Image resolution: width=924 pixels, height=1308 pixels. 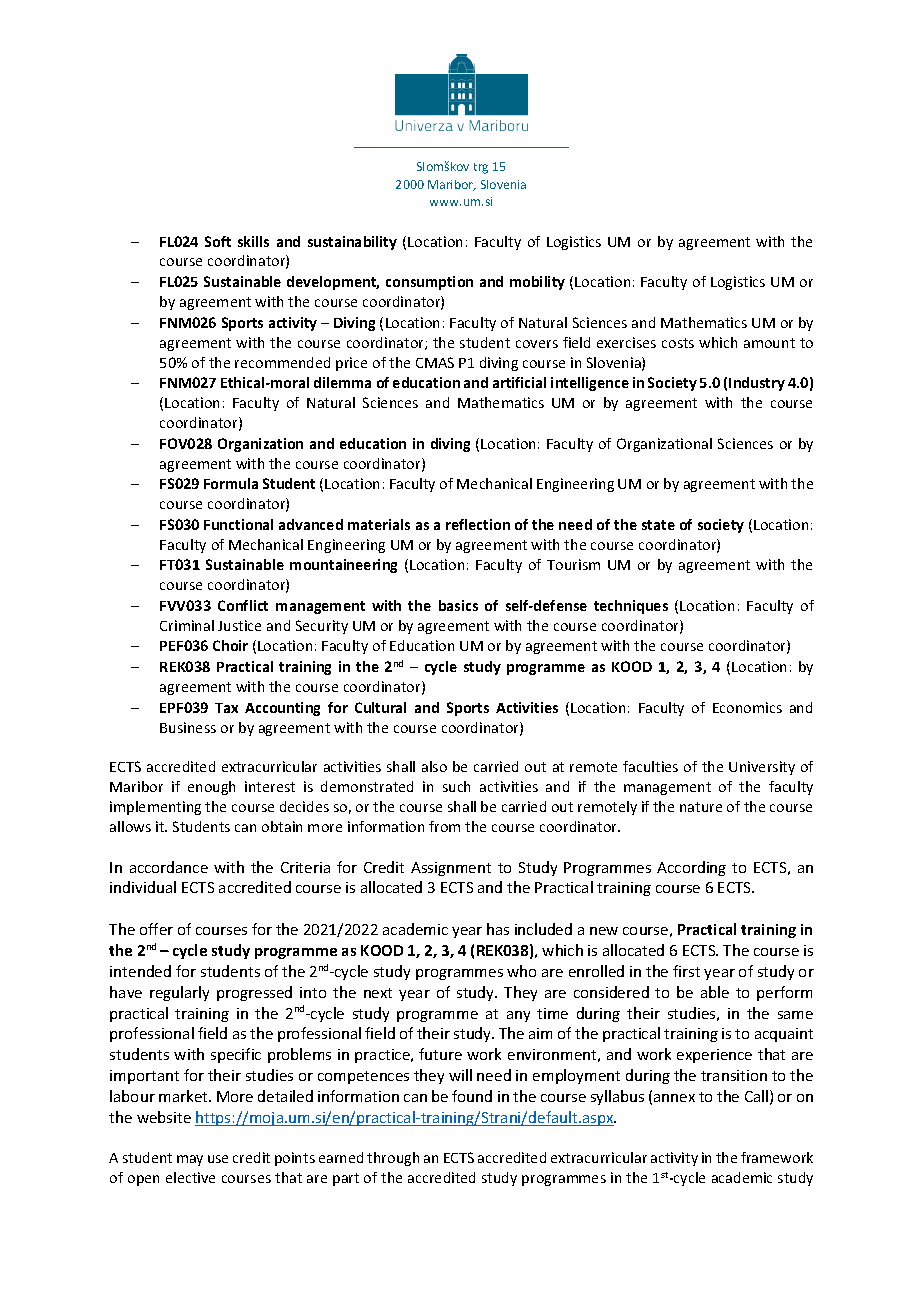 I want to click on artificial, so click(x=519, y=382).
